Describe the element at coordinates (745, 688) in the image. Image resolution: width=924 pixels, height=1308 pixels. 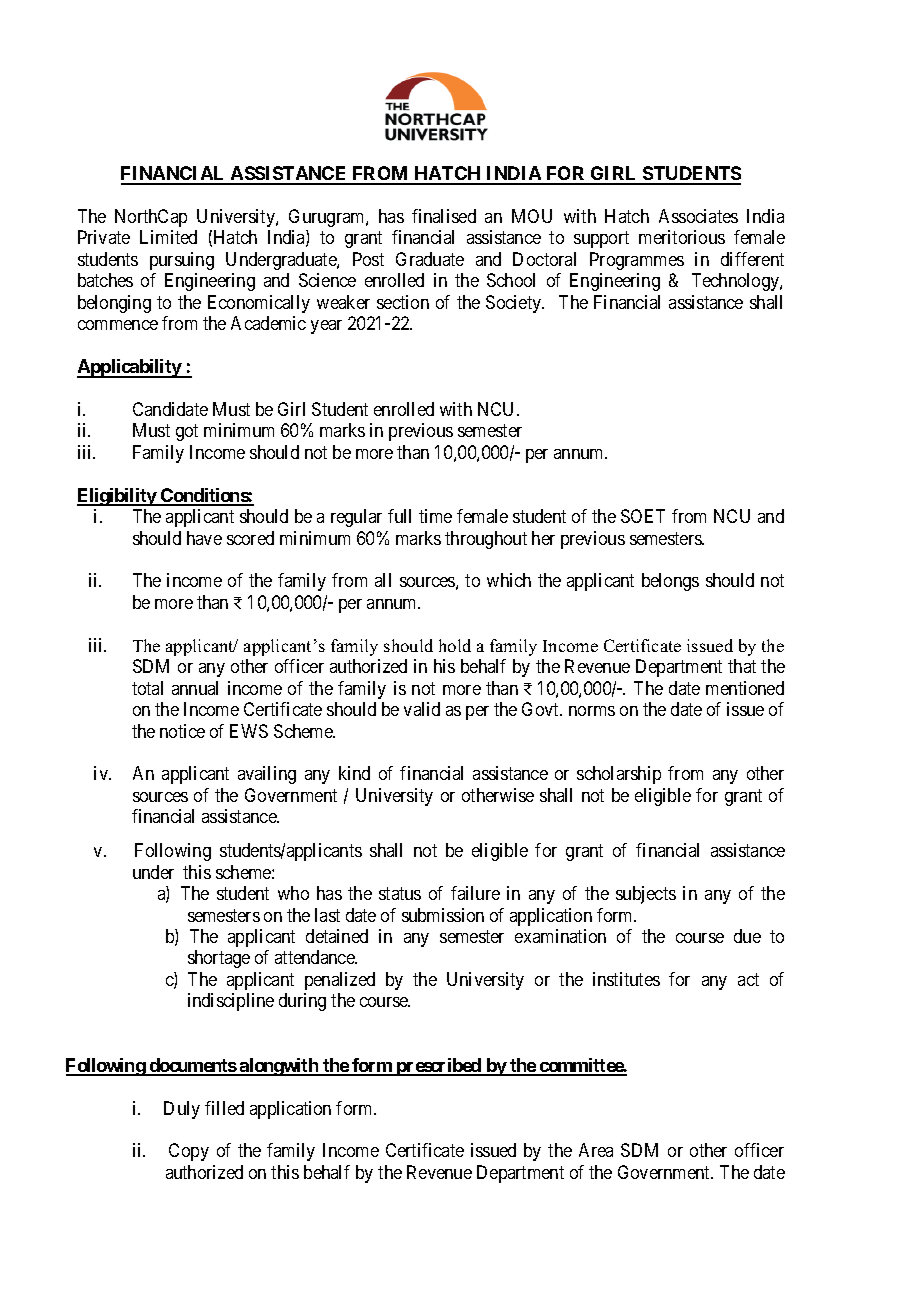
I see `mentioned` at that location.
